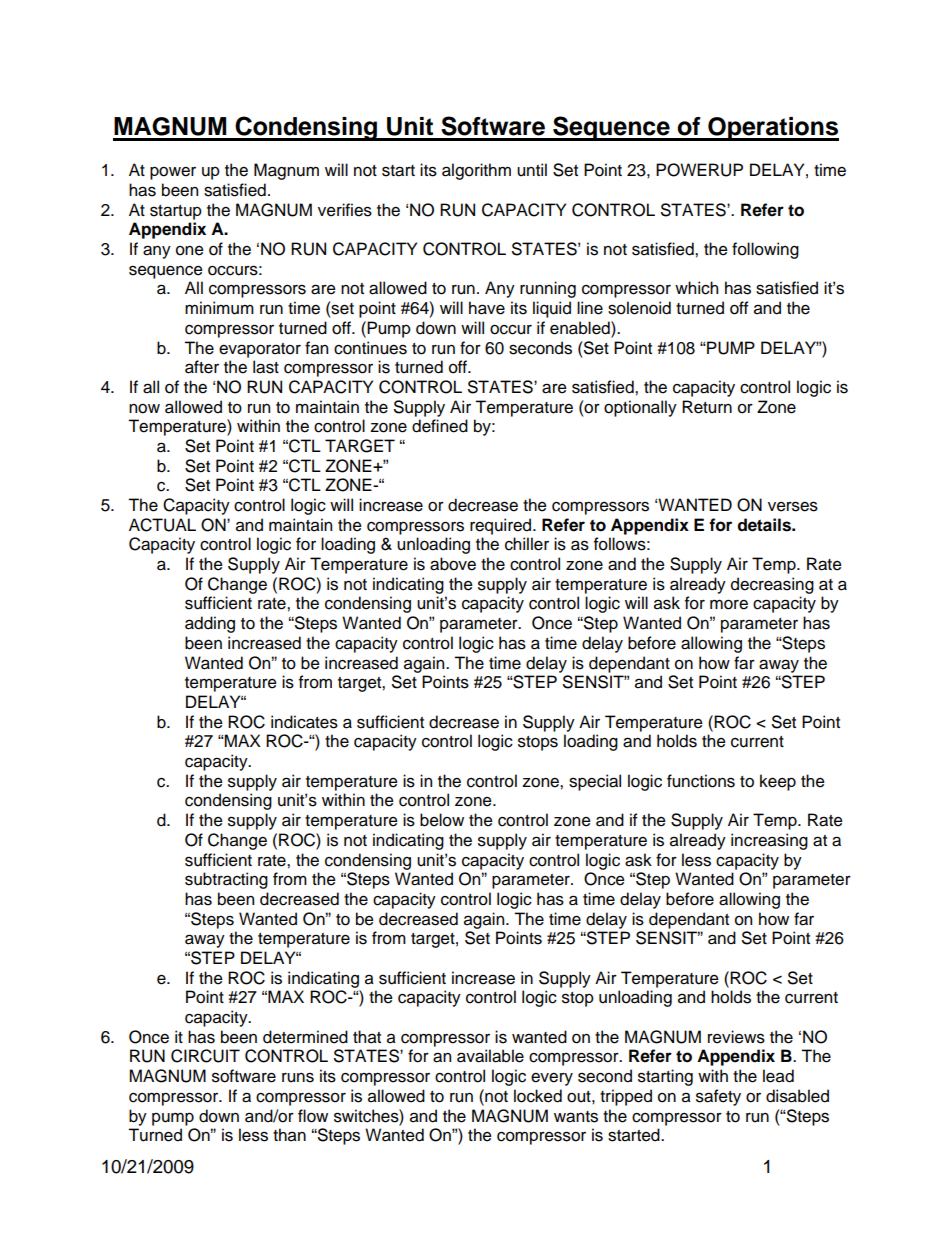  I want to click on indicates, so click(304, 722).
